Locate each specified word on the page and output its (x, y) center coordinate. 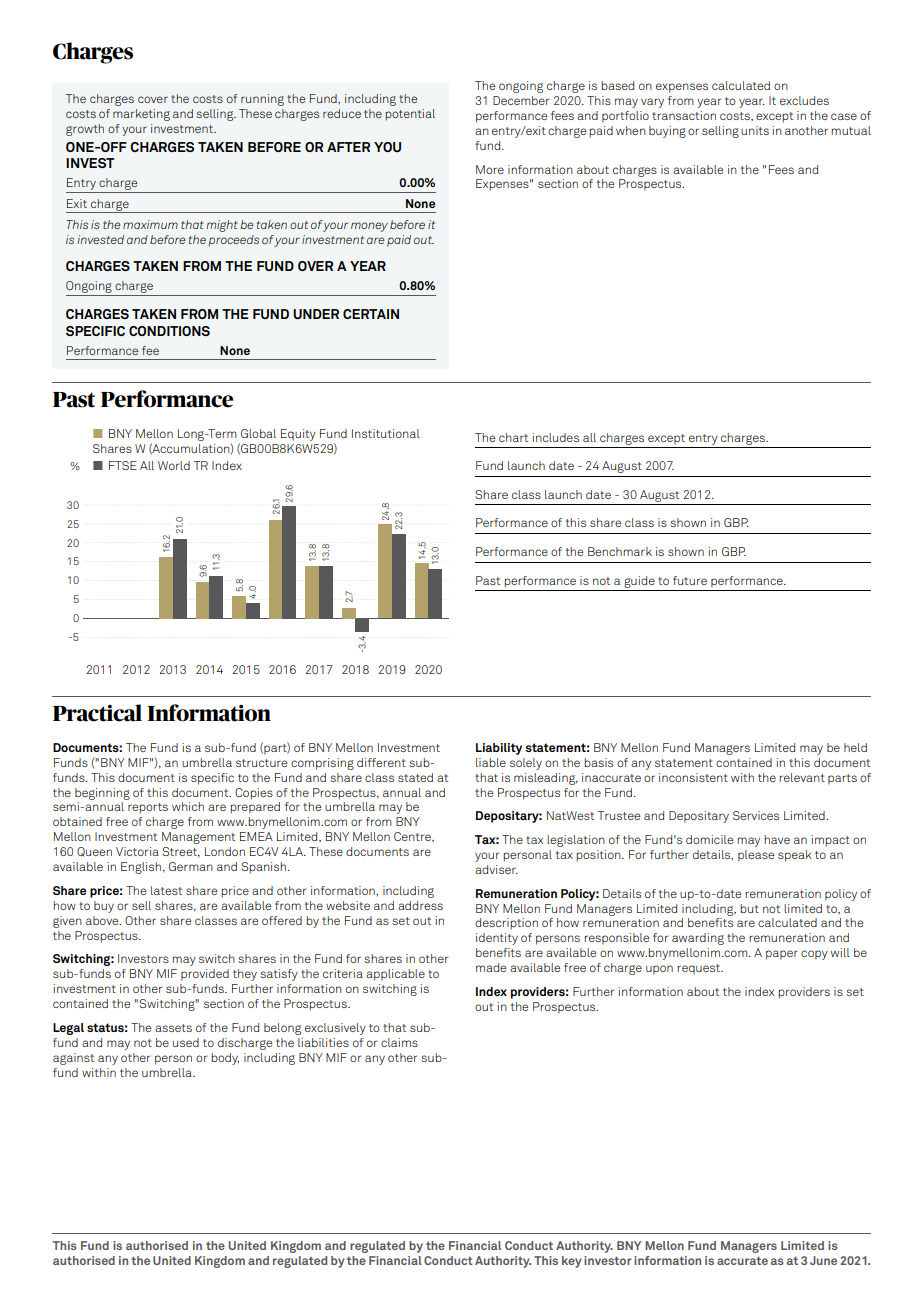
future (690, 580)
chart (513, 437)
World (174, 465)
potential (410, 115)
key (572, 1262)
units (755, 130)
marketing (141, 115)
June (823, 1260)
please (756, 856)
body (225, 1059)
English (141, 868)
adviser (496, 869)
